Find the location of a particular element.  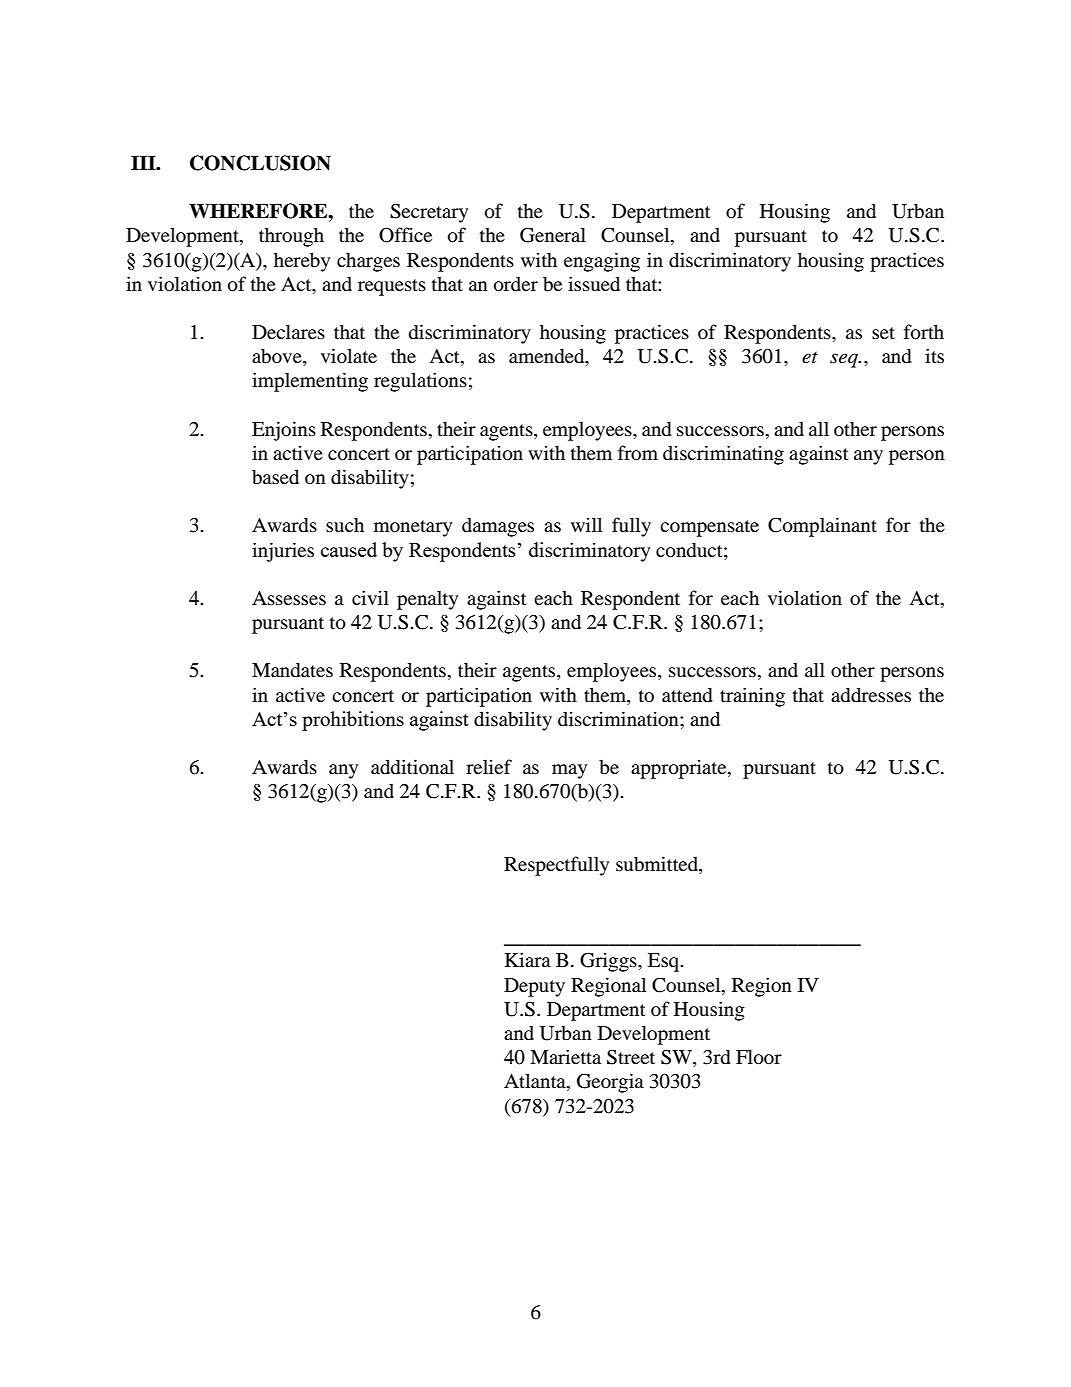

addresses is located at coordinates (871, 694).
